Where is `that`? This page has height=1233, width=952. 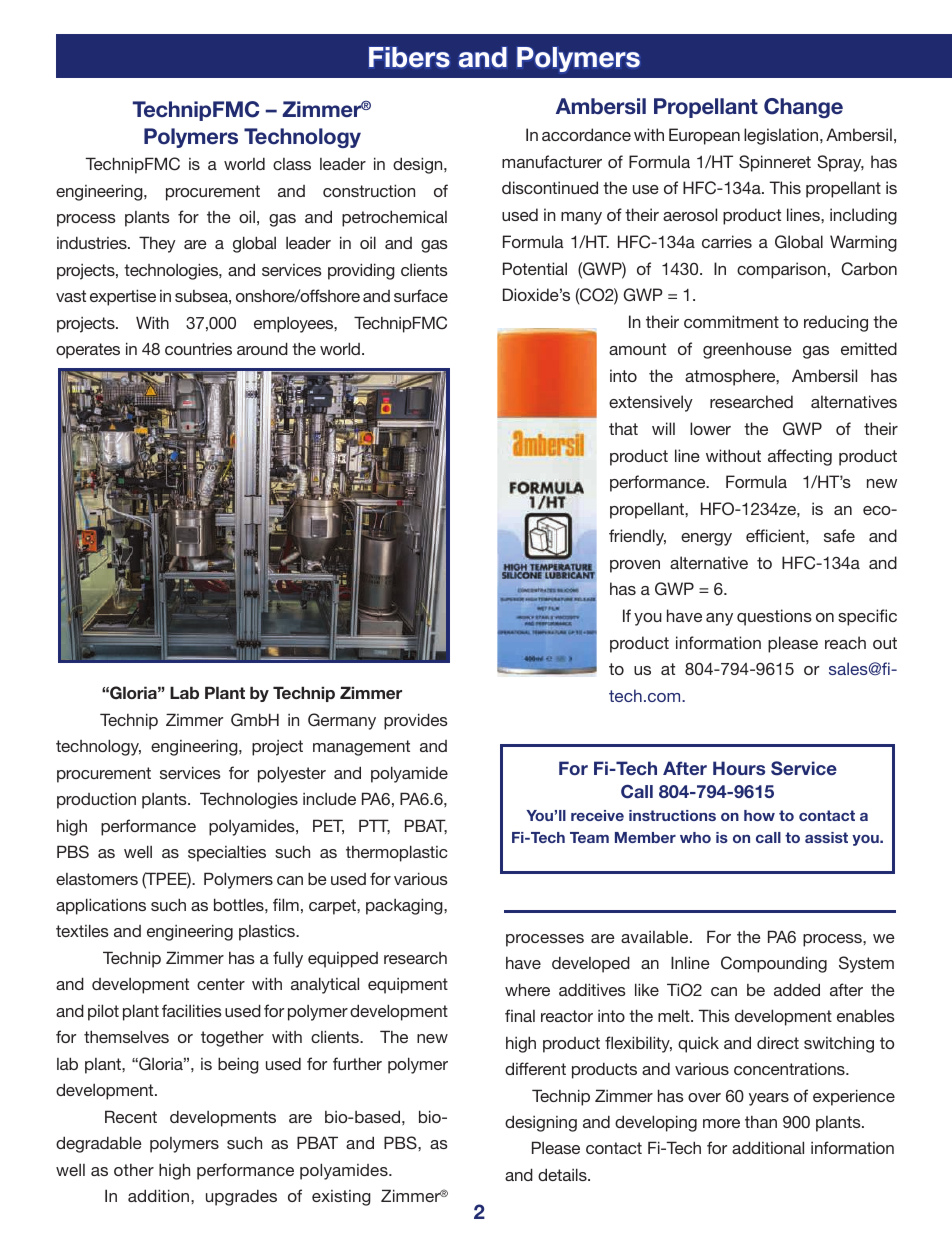 that is located at coordinates (623, 428).
